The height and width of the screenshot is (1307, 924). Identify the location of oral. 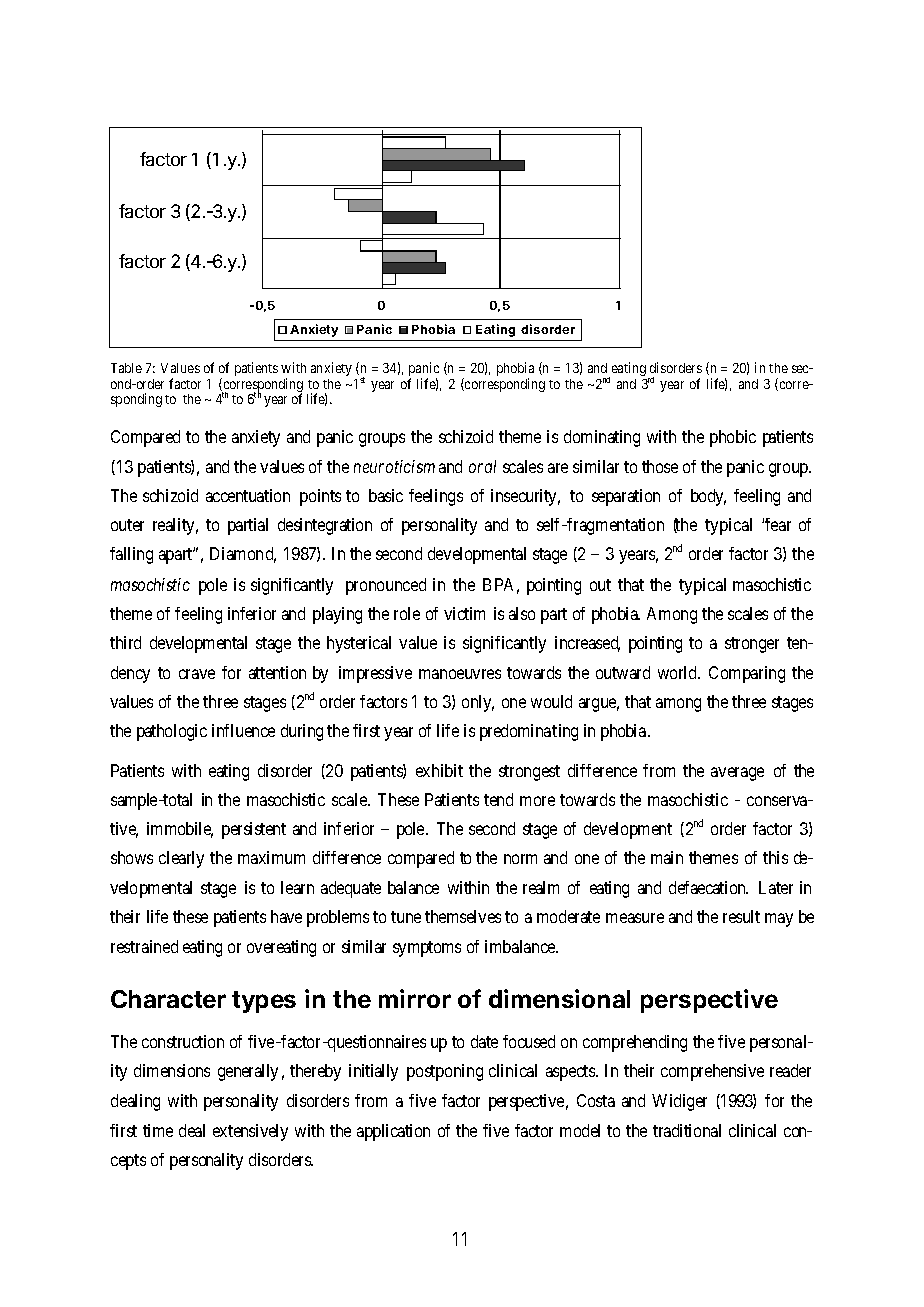
(482, 466).
